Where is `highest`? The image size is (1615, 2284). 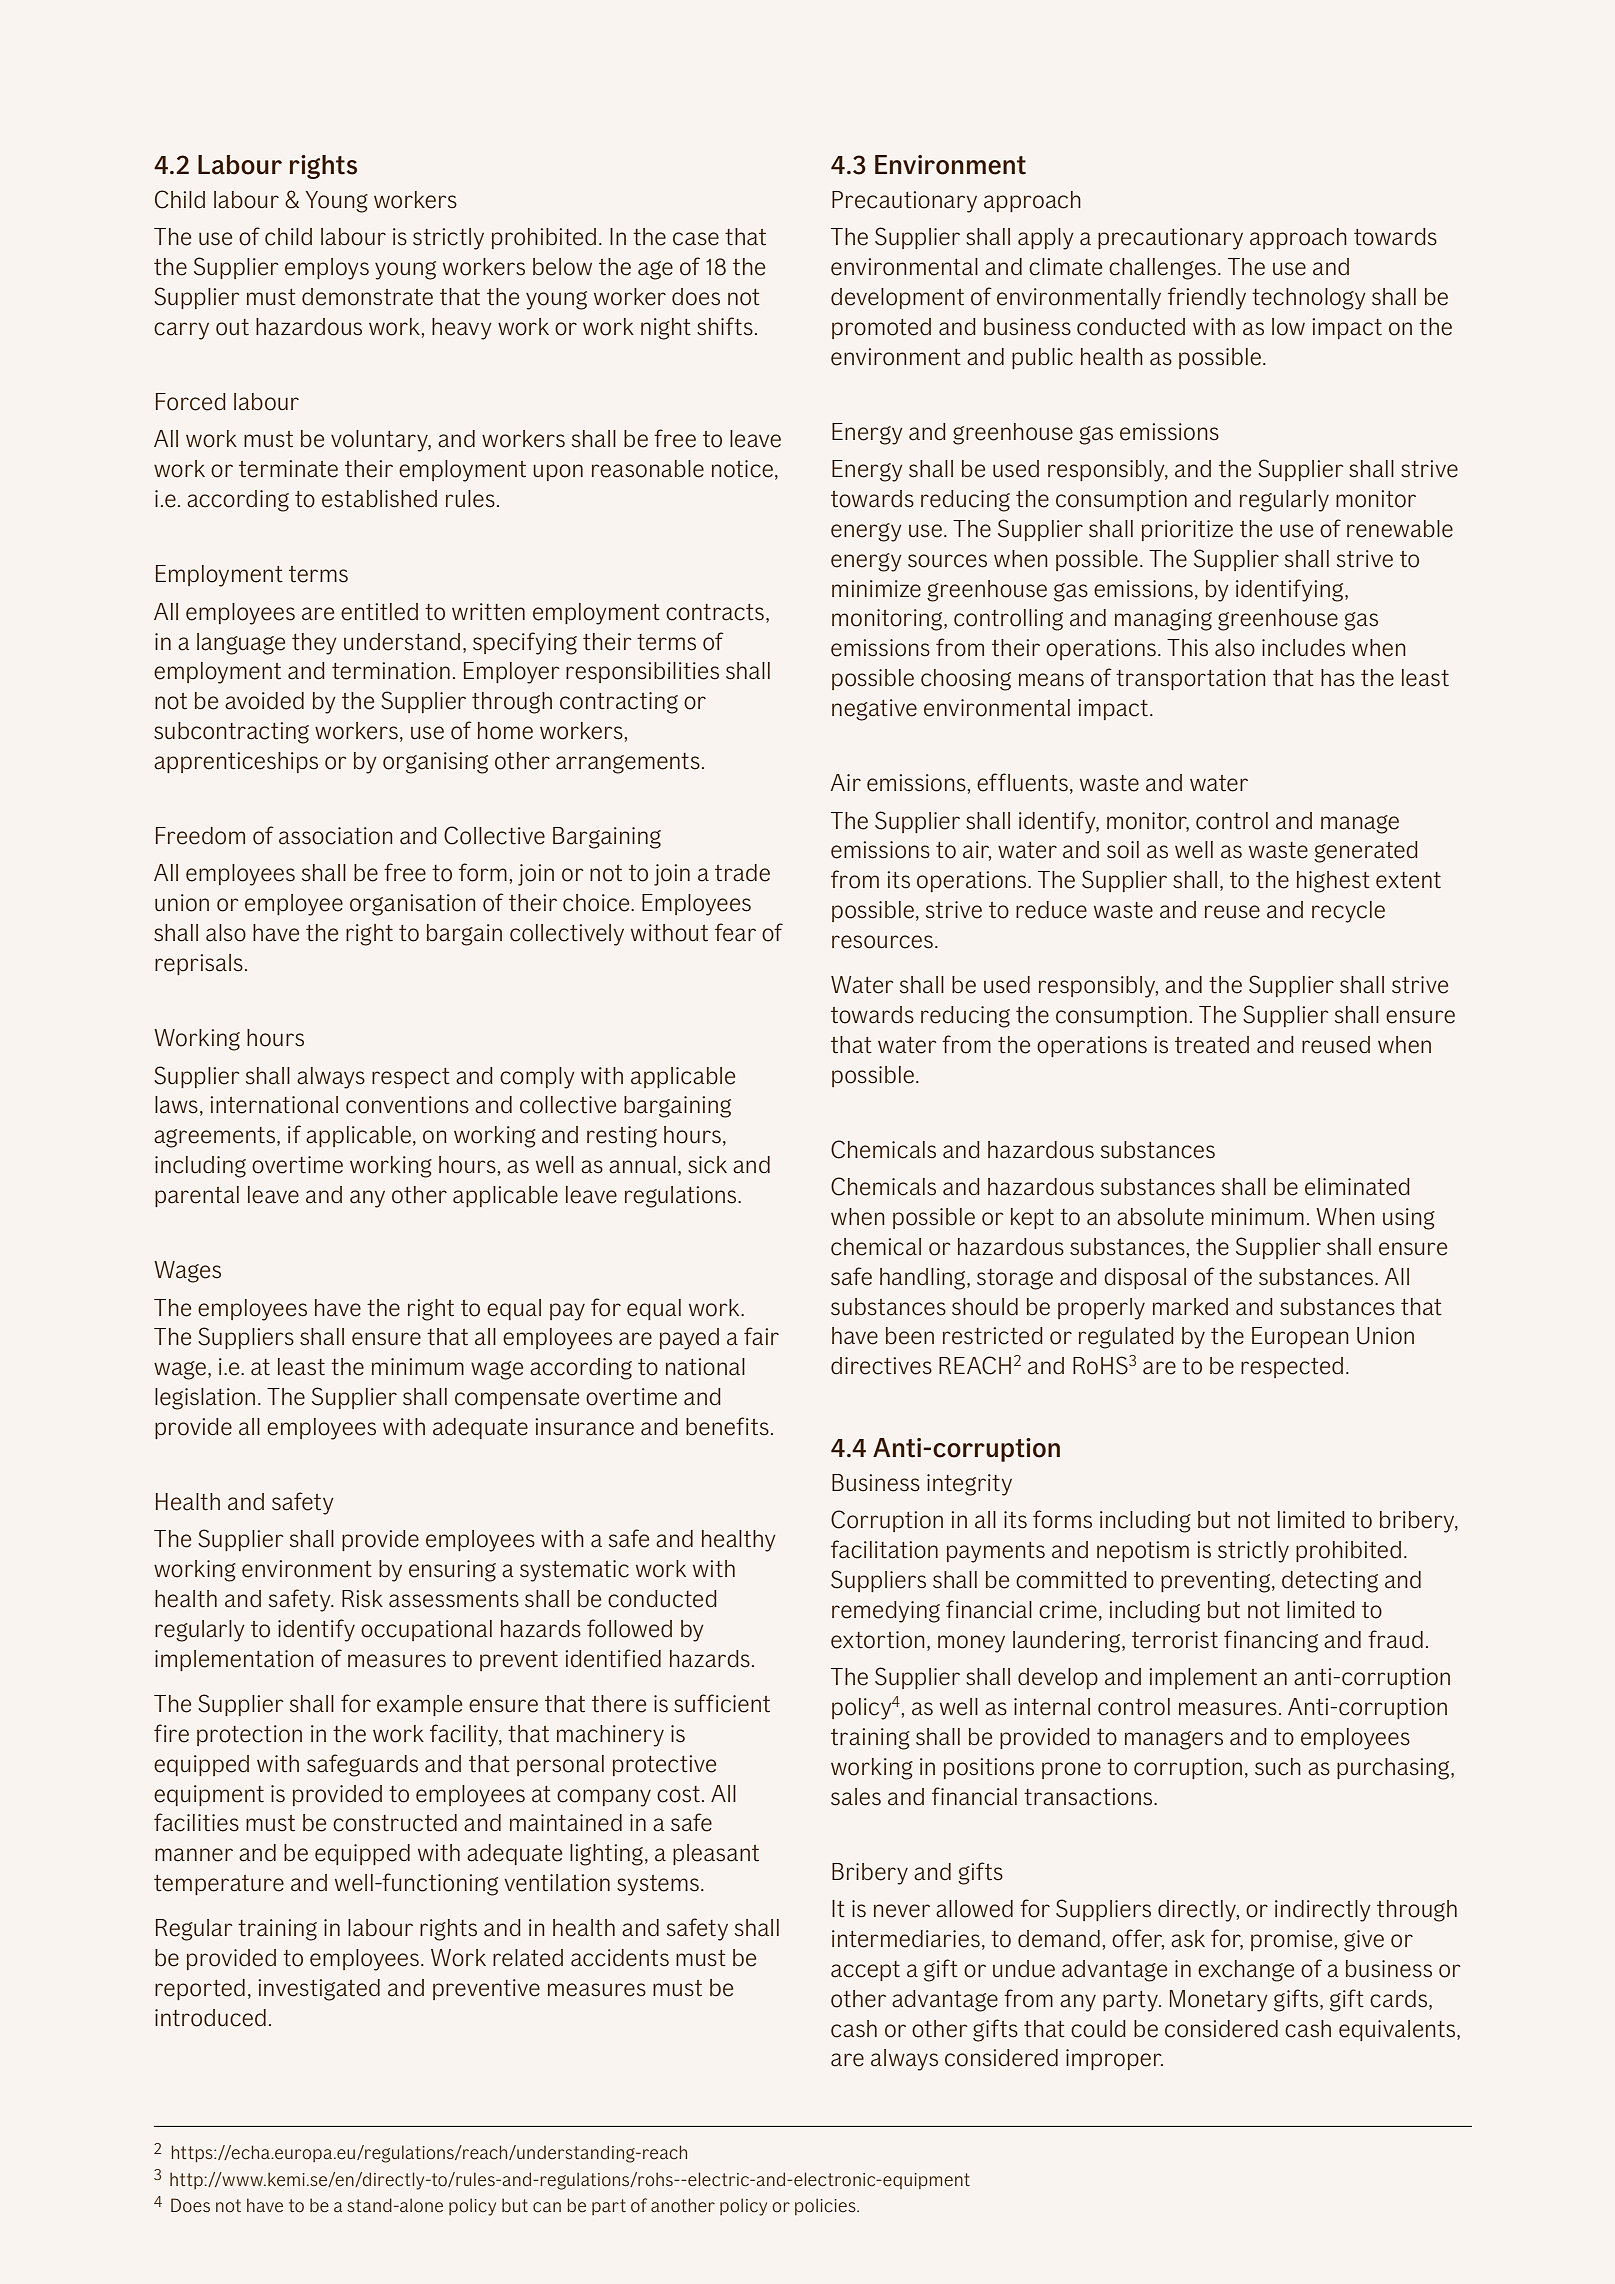
highest is located at coordinates (1333, 882).
